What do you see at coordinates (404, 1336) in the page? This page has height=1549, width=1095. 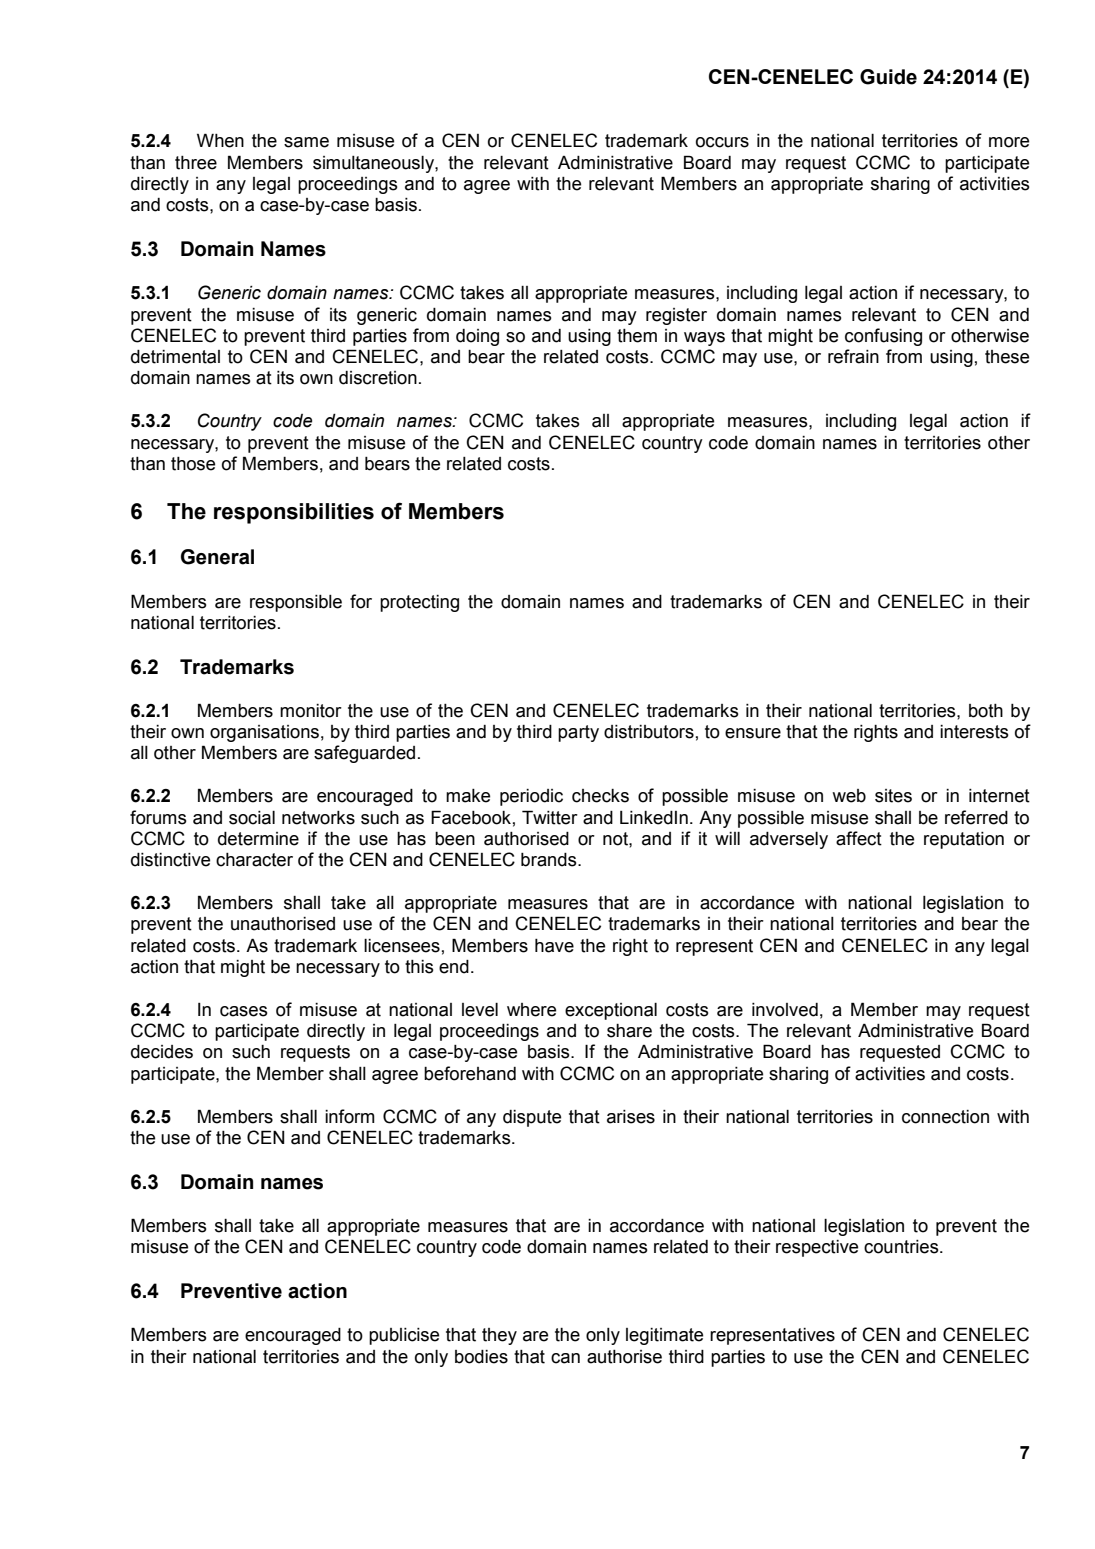 I see `publicise` at bounding box center [404, 1336].
